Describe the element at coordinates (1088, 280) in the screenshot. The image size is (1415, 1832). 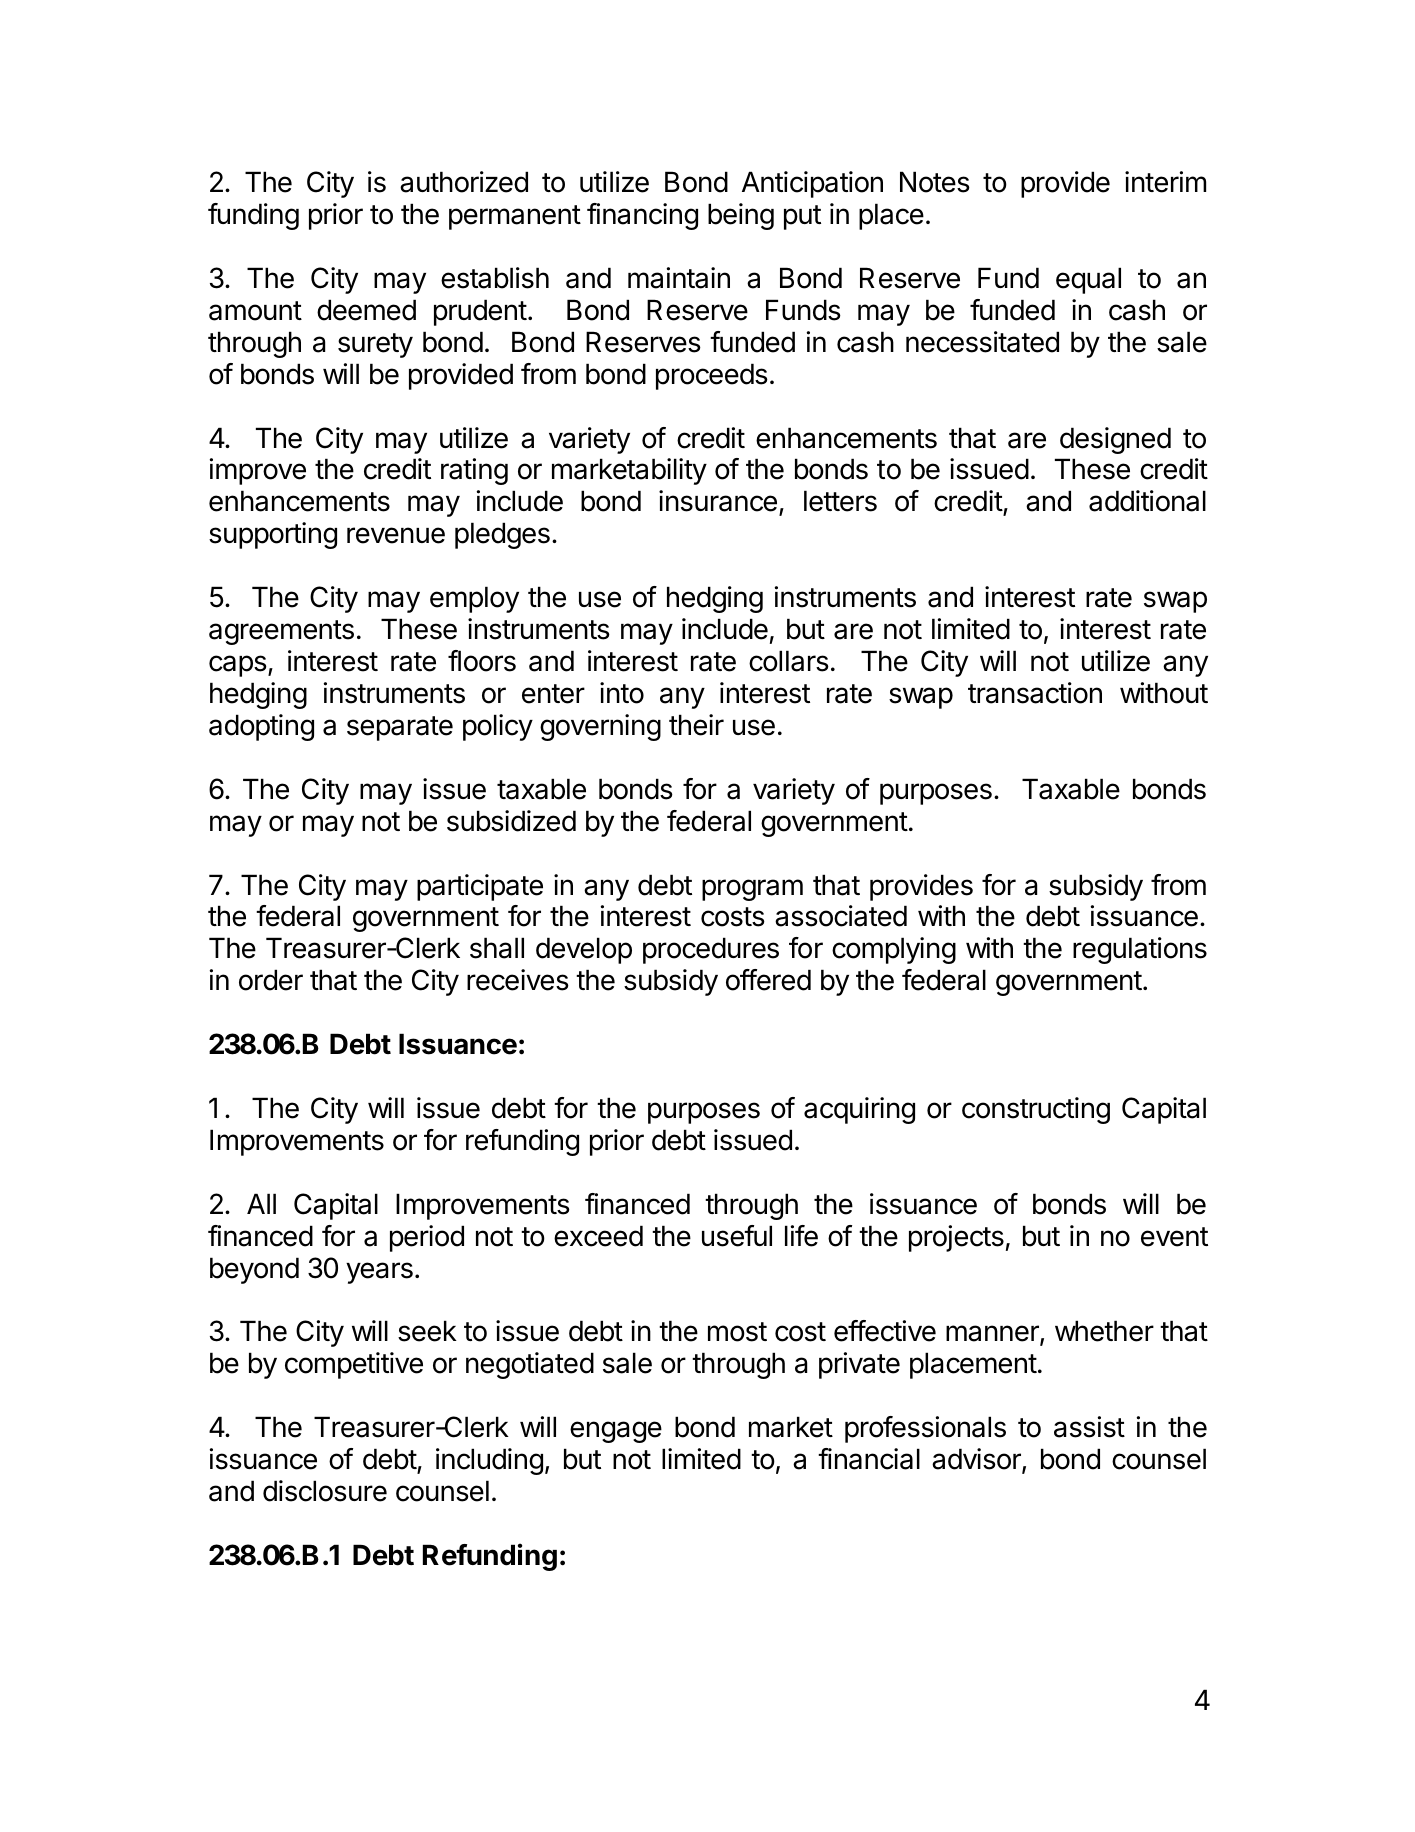
I see `equal` at that location.
